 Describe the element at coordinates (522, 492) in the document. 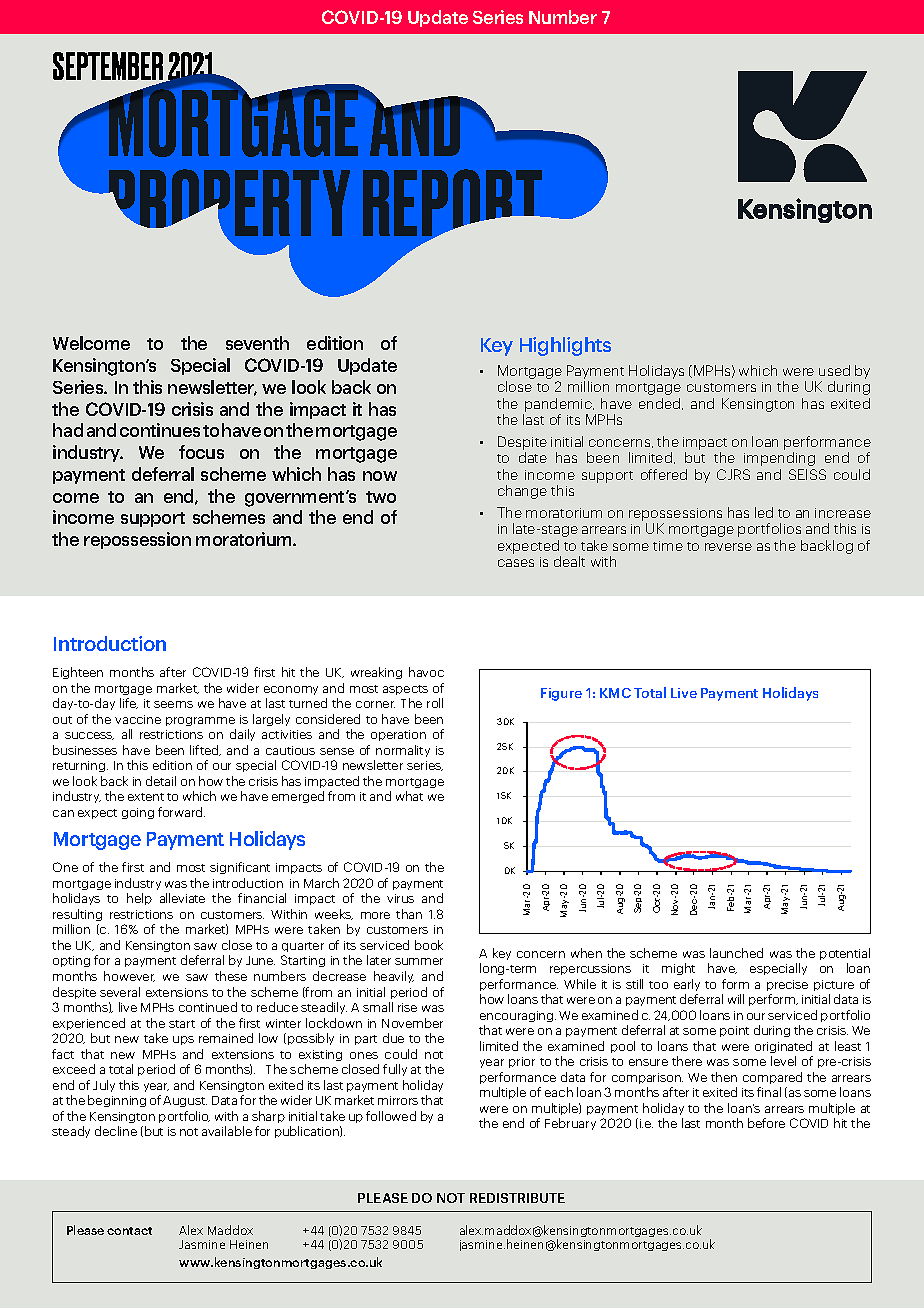

I see `change` at that location.
